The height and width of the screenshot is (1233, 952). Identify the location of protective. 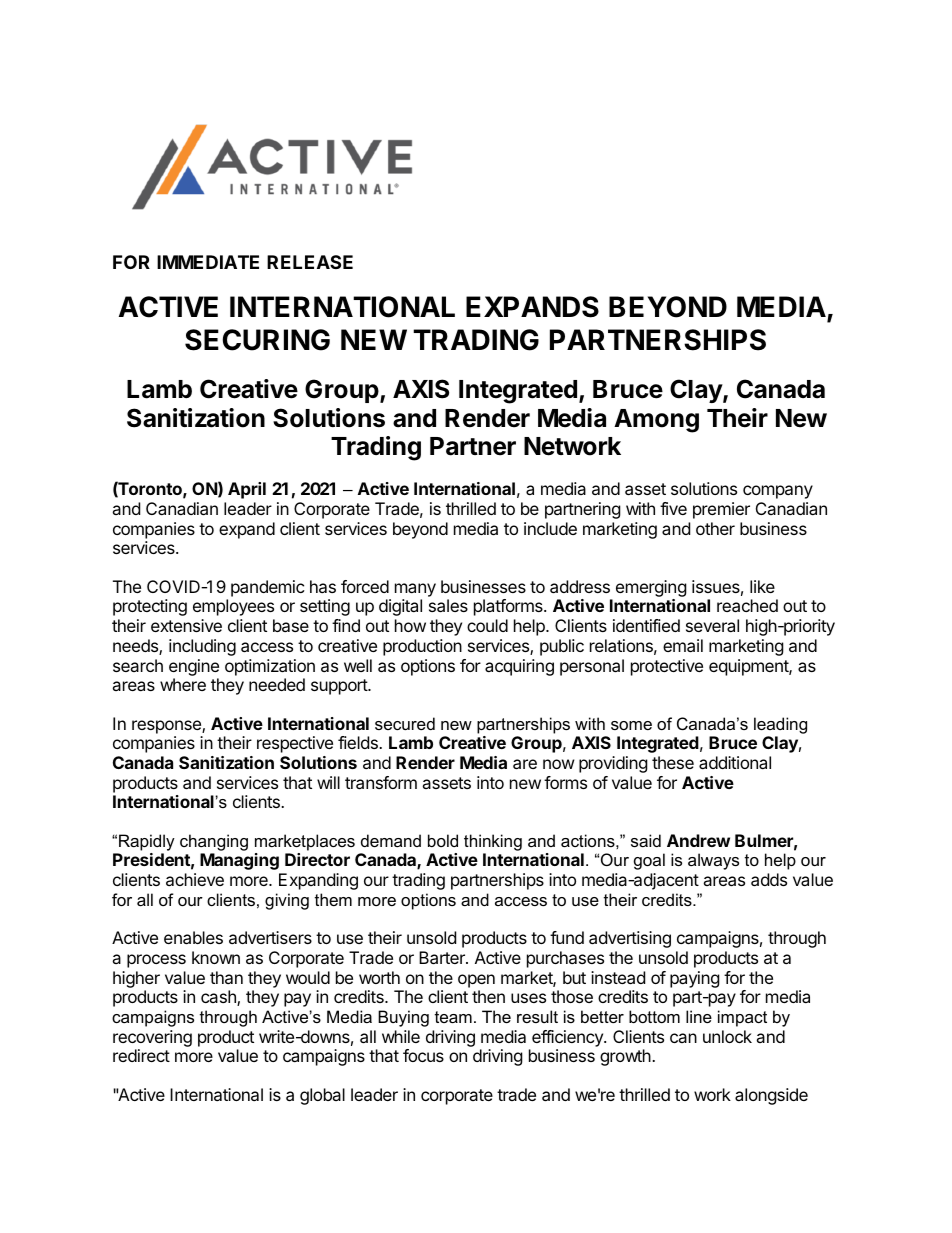
(667, 667).
